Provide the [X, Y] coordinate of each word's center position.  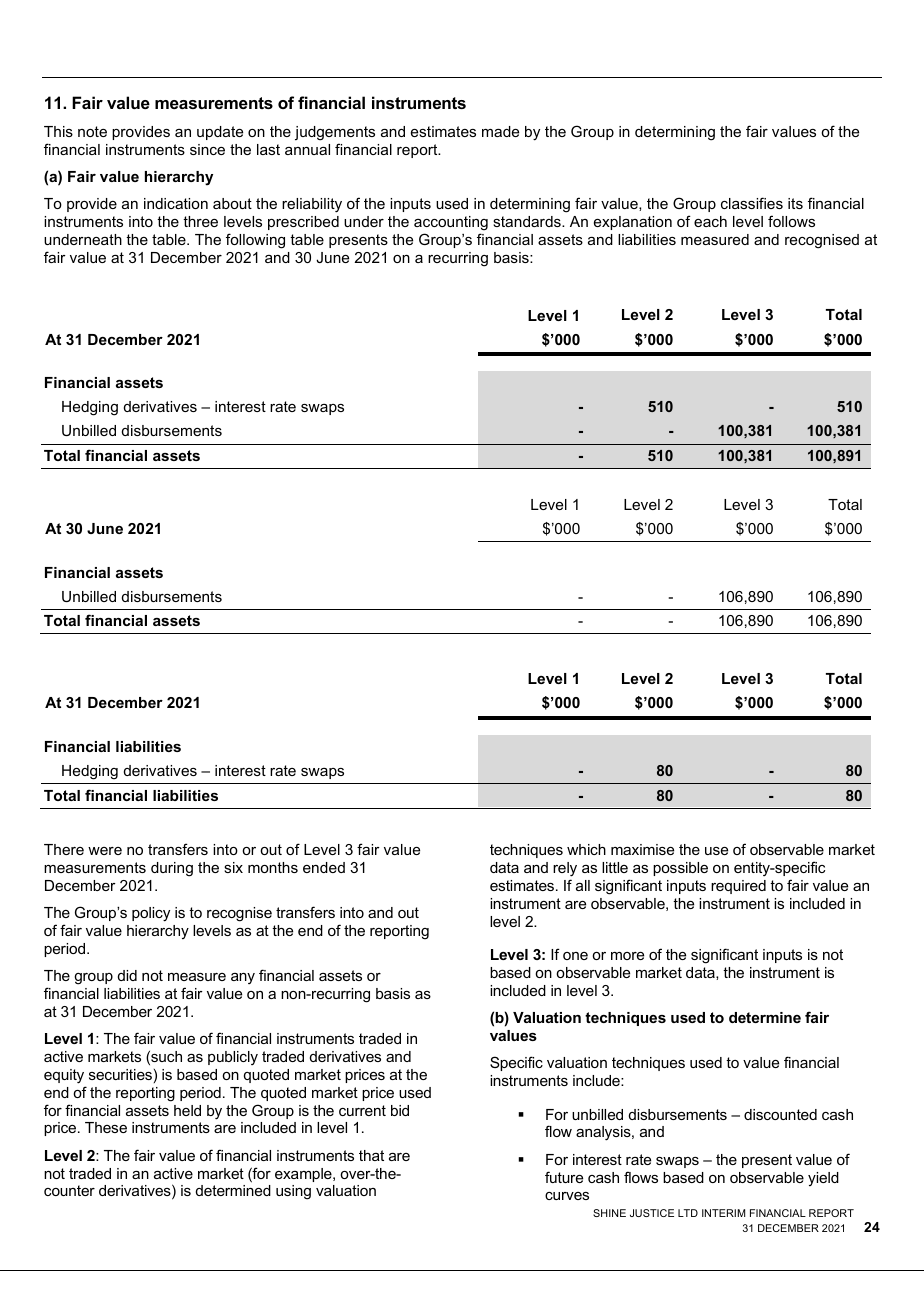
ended [324, 867]
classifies [752, 203]
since [207, 149]
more [627, 956]
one [575, 956]
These [106, 1127]
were [105, 851]
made [500, 131]
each [710, 221]
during [172, 869]
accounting [451, 223]
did [127, 975]
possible [680, 869]
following [255, 241]
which [586, 849]
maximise [642, 849]
